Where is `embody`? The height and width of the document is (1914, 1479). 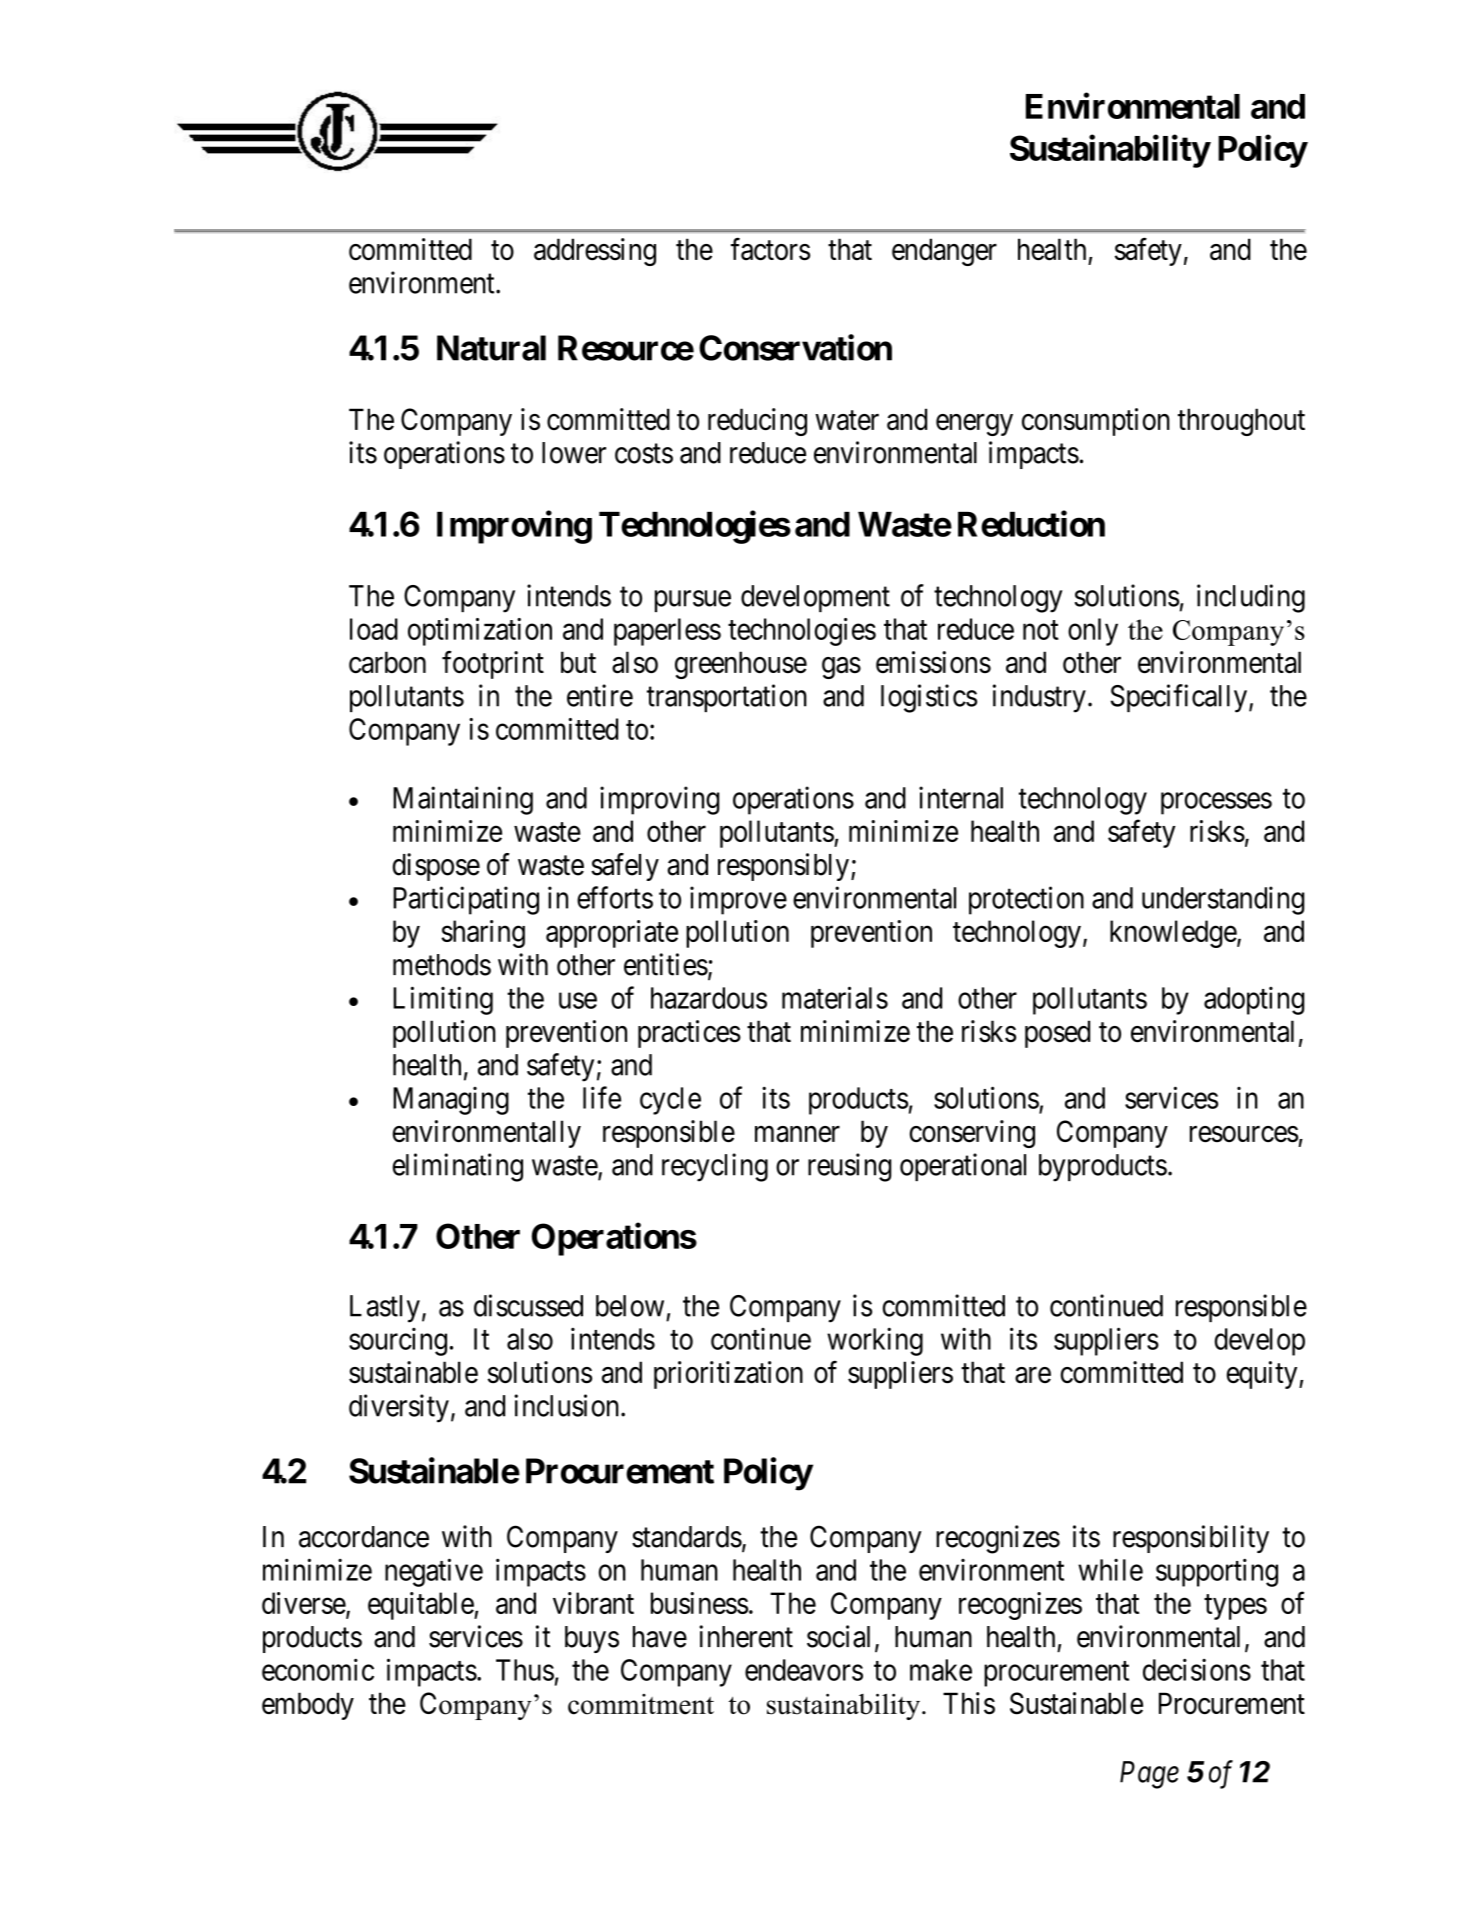 embody is located at coordinates (308, 1706).
